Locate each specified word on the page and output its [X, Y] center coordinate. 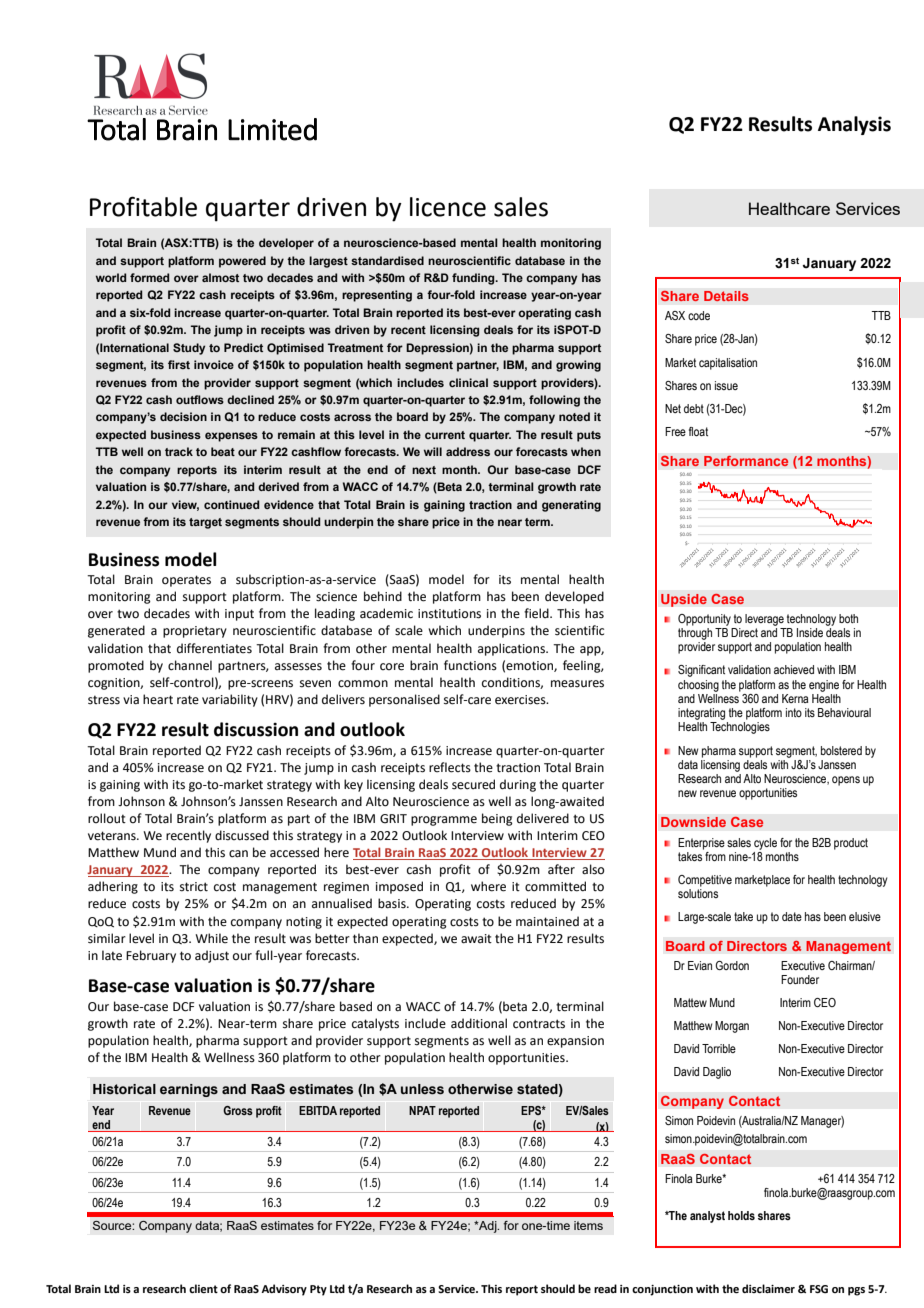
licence [448, 207]
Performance [746, 461]
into [794, 712]
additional [479, 1023]
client [203, 1288]
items [588, 1225]
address [468, 451]
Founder [800, 979]
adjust [212, 956]
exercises [521, 700]
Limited [272, 129]
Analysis [854, 125]
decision [183, 416]
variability [230, 700]
